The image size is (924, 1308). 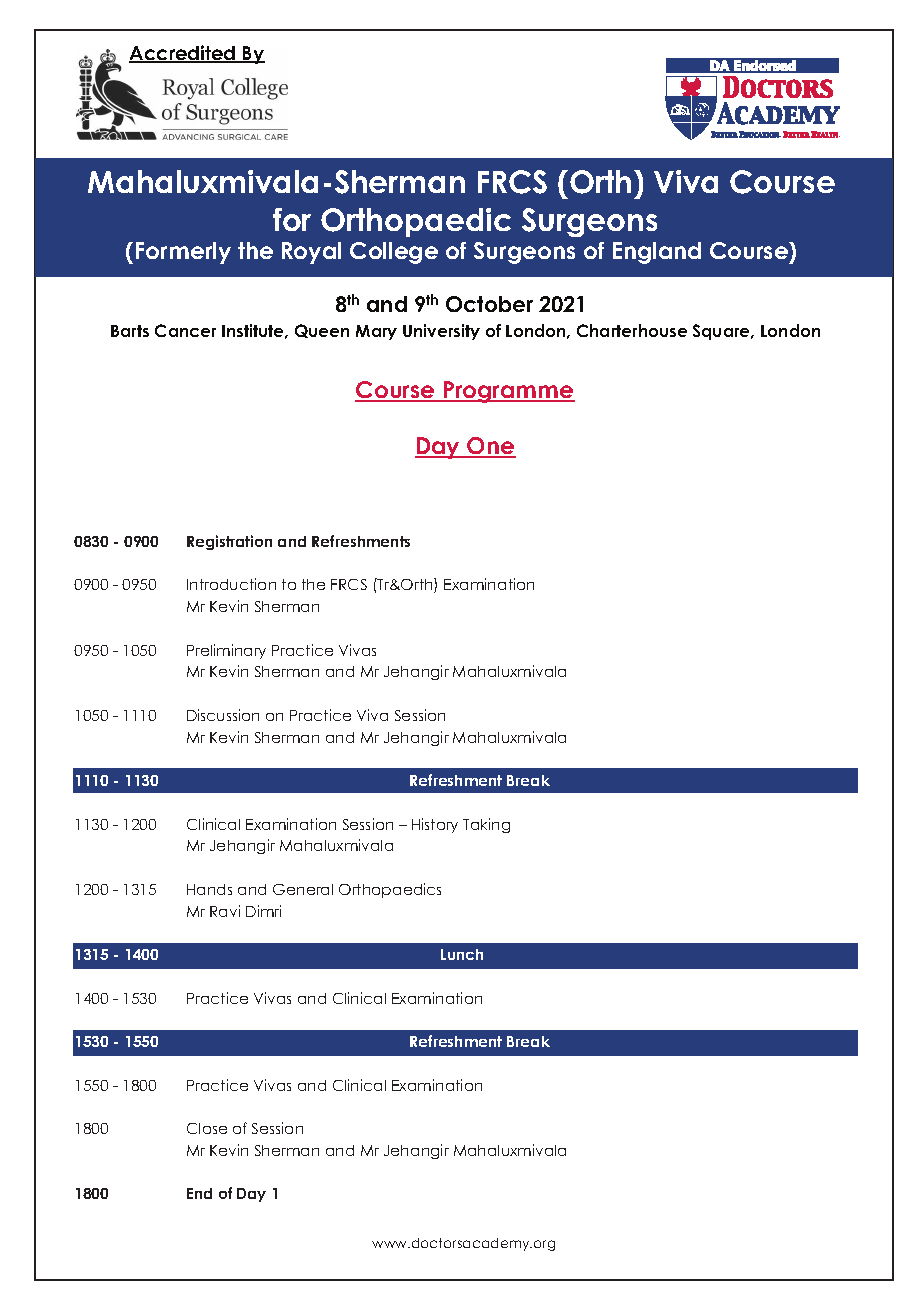 What do you see at coordinates (185, 330) in the image?
I see `Cancer` at bounding box center [185, 330].
